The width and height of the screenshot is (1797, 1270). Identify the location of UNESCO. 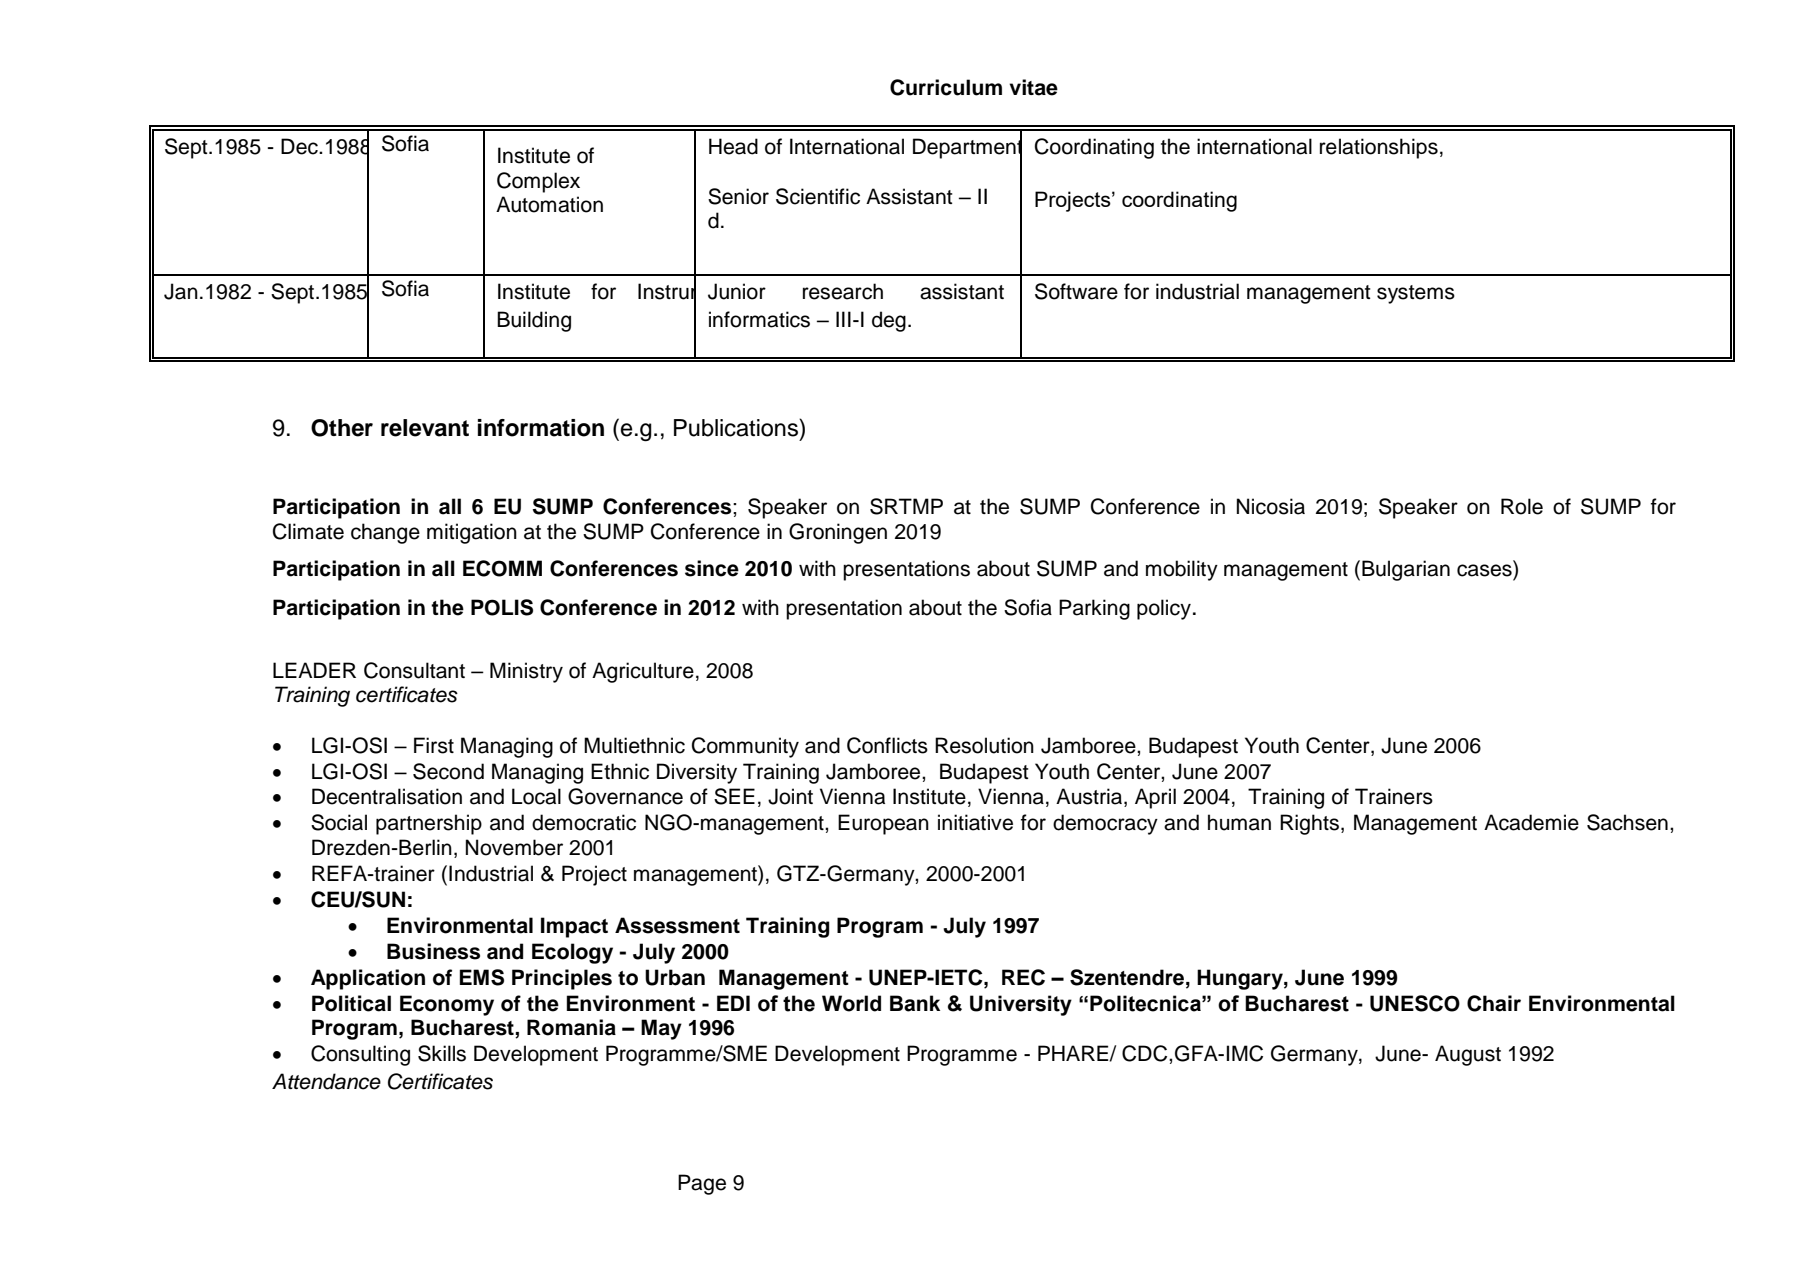
(1415, 1003).
